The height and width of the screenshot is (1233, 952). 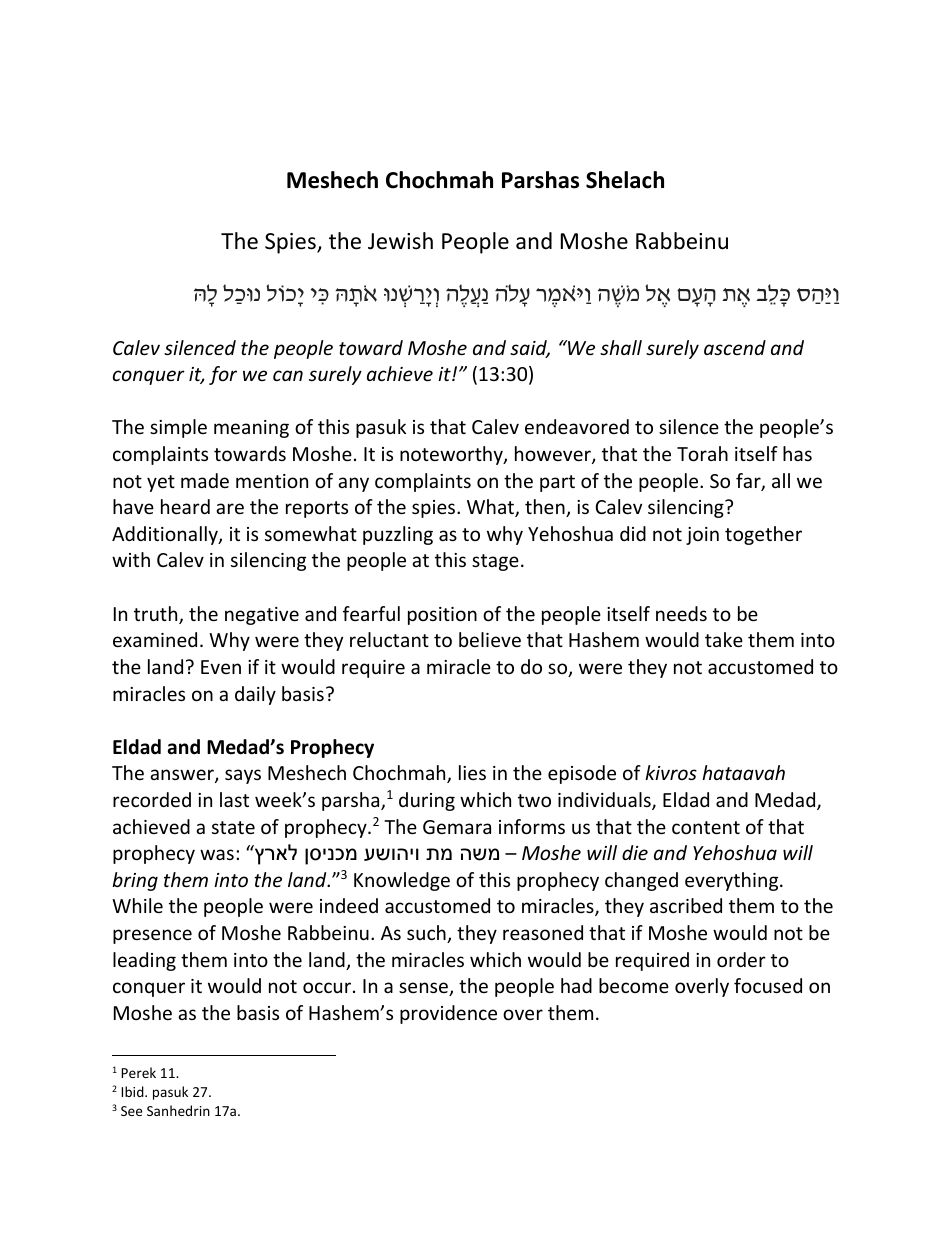 What do you see at coordinates (205, 480) in the screenshot?
I see `made` at bounding box center [205, 480].
